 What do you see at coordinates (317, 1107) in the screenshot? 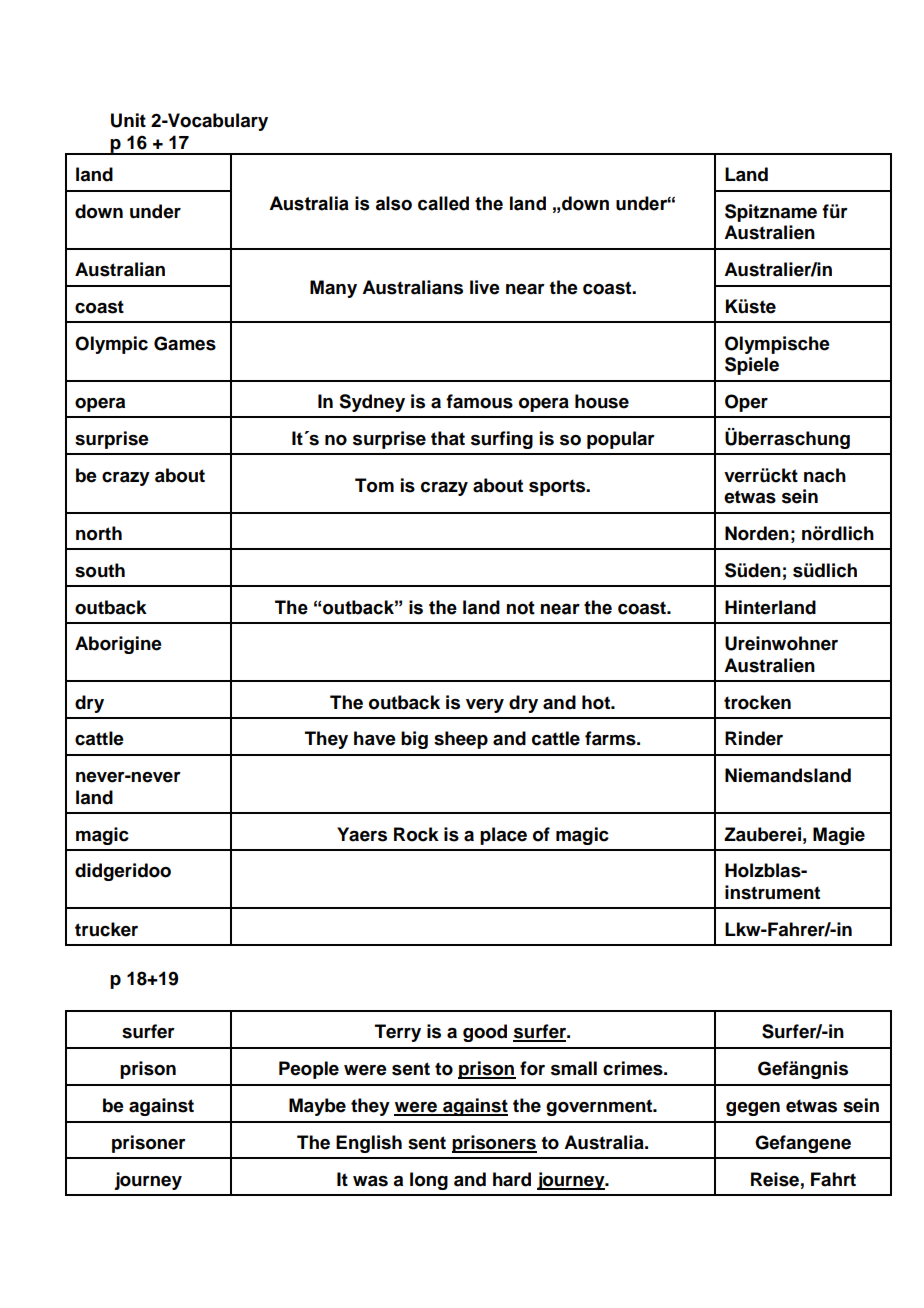
I see `Maybe` at bounding box center [317, 1107].
